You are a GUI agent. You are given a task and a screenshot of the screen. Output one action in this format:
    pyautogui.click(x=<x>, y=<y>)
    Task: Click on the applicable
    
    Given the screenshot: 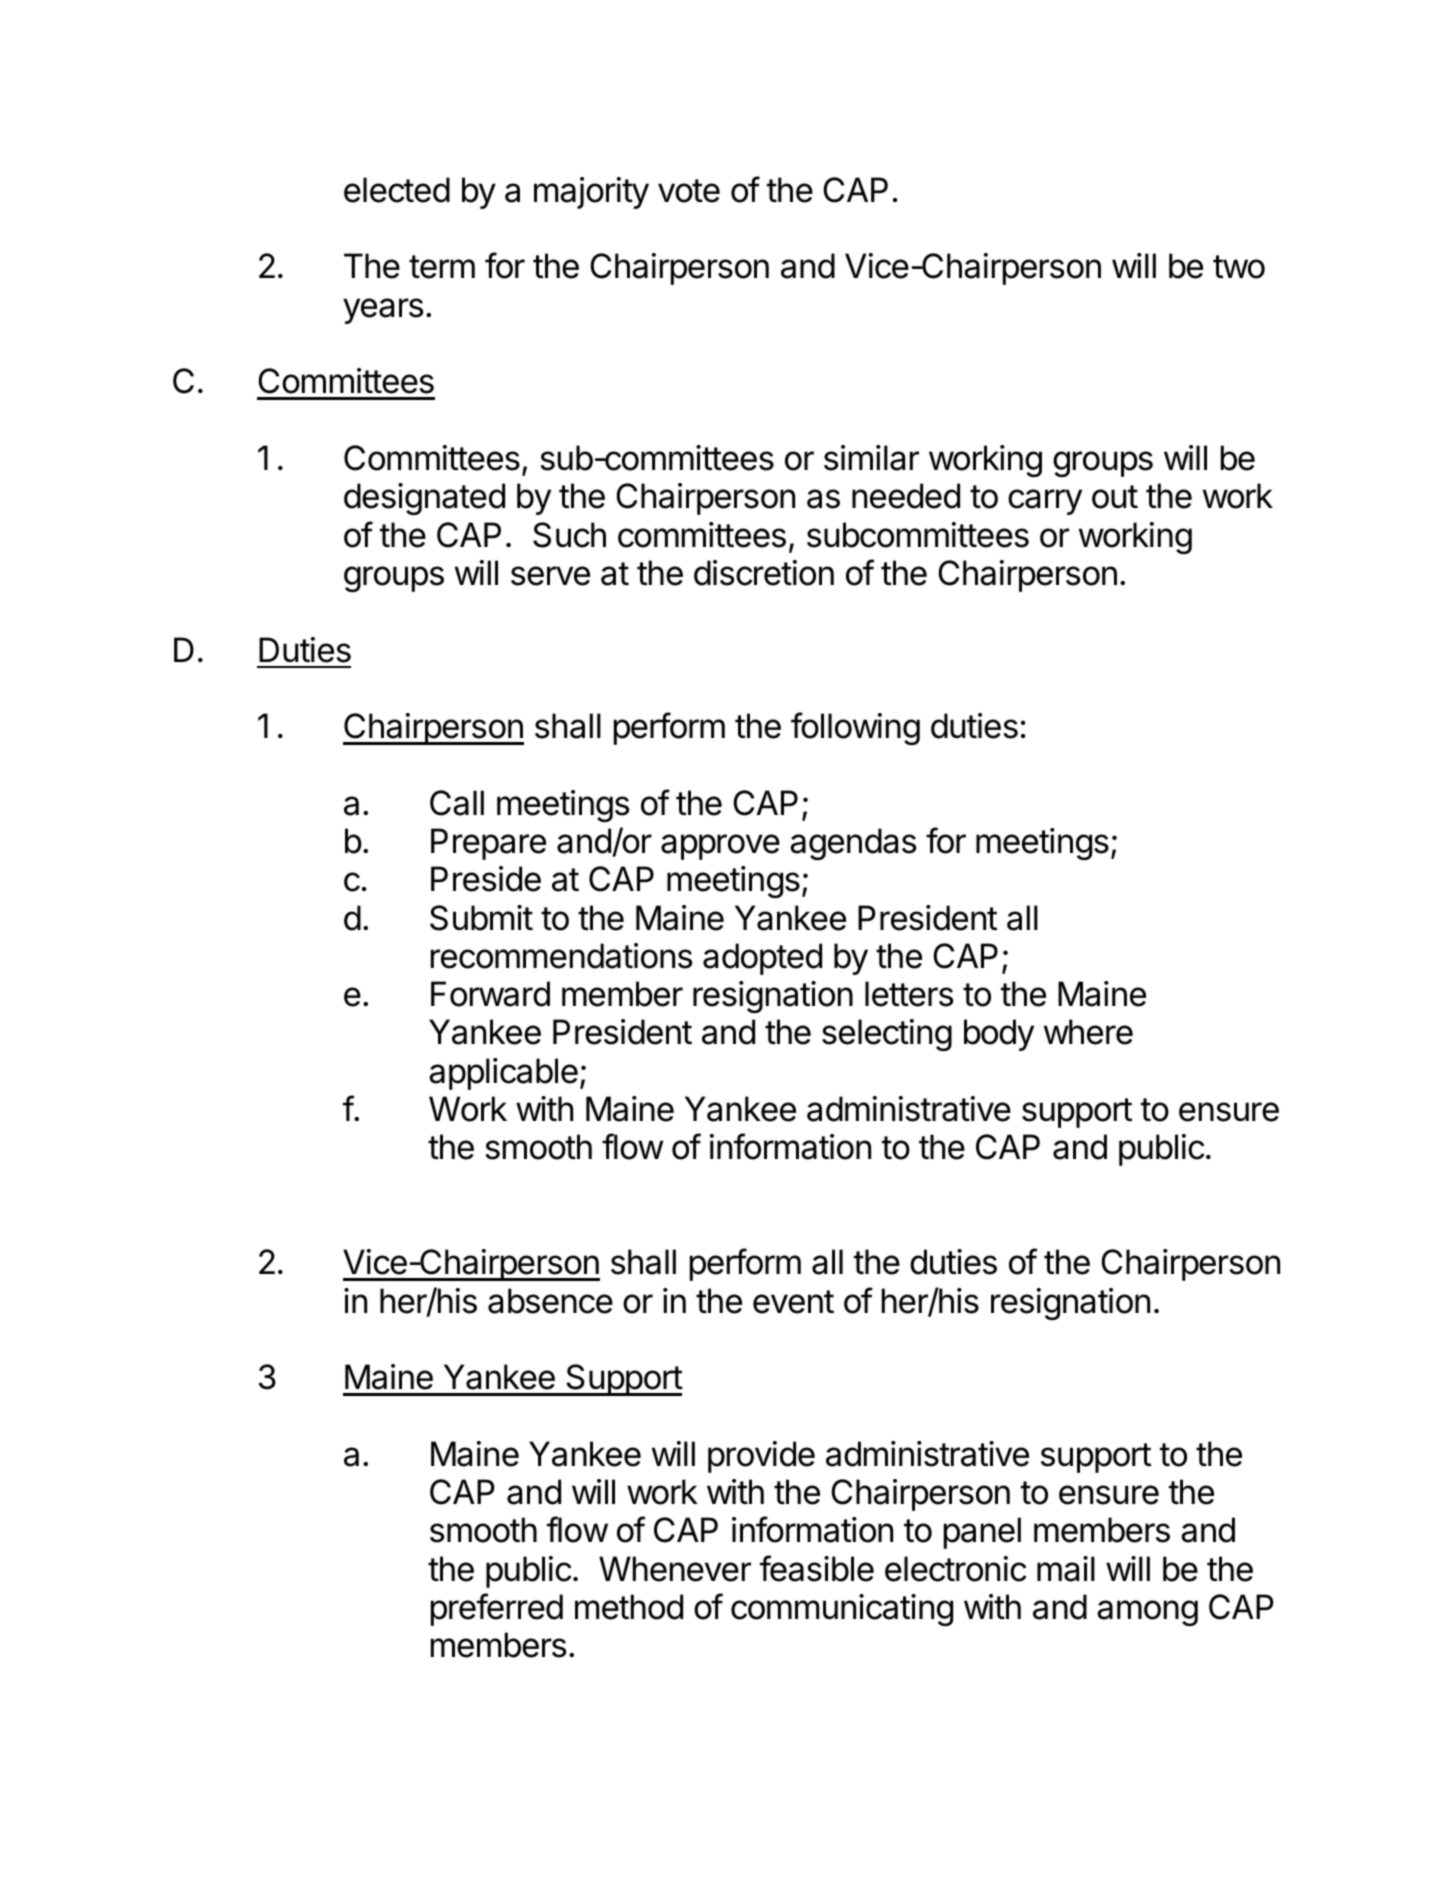 What is the action you would take?
    pyautogui.click(x=503, y=1074)
